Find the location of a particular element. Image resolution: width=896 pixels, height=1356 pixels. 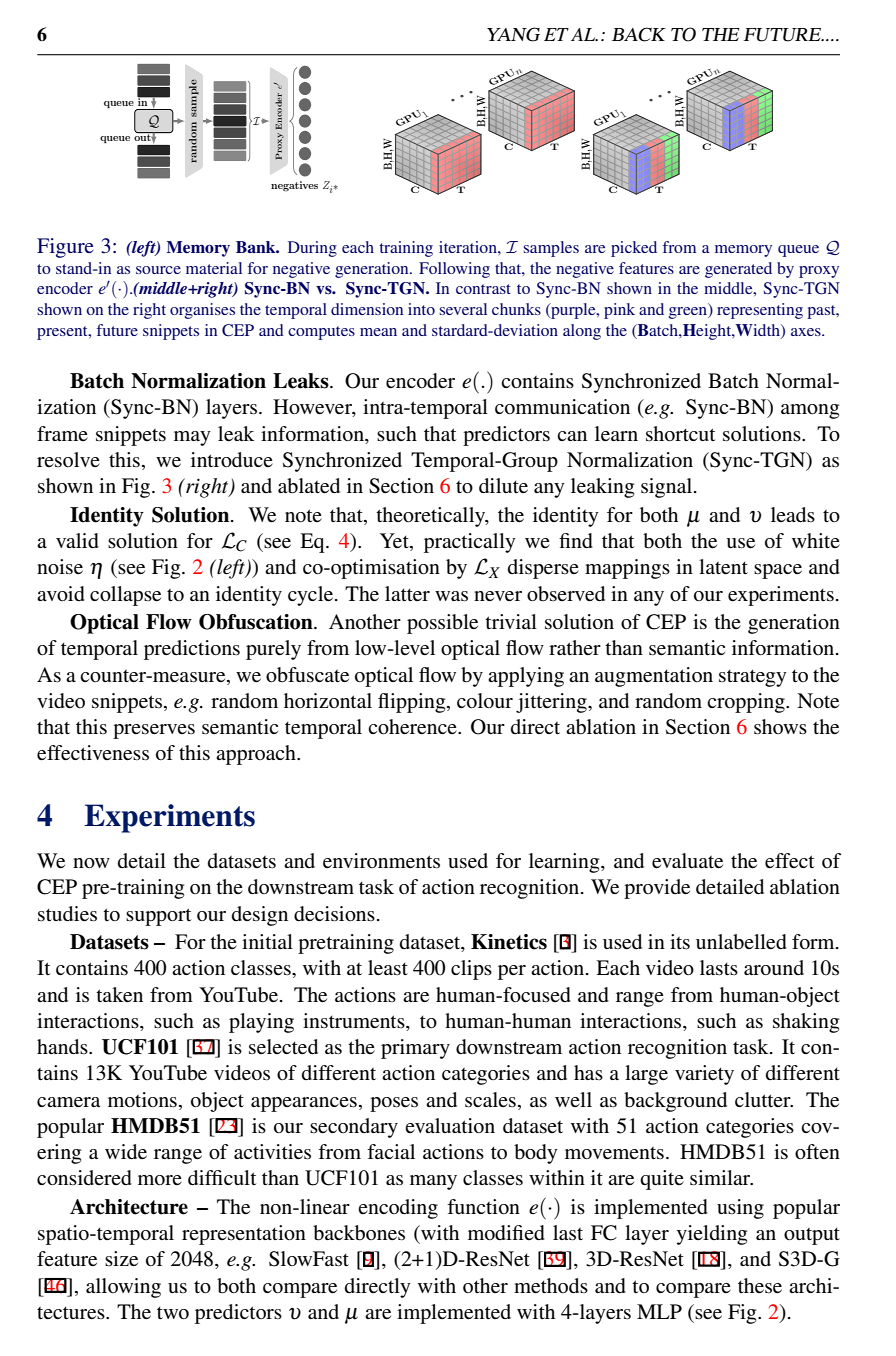

these is located at coordinates (760, 1286).
